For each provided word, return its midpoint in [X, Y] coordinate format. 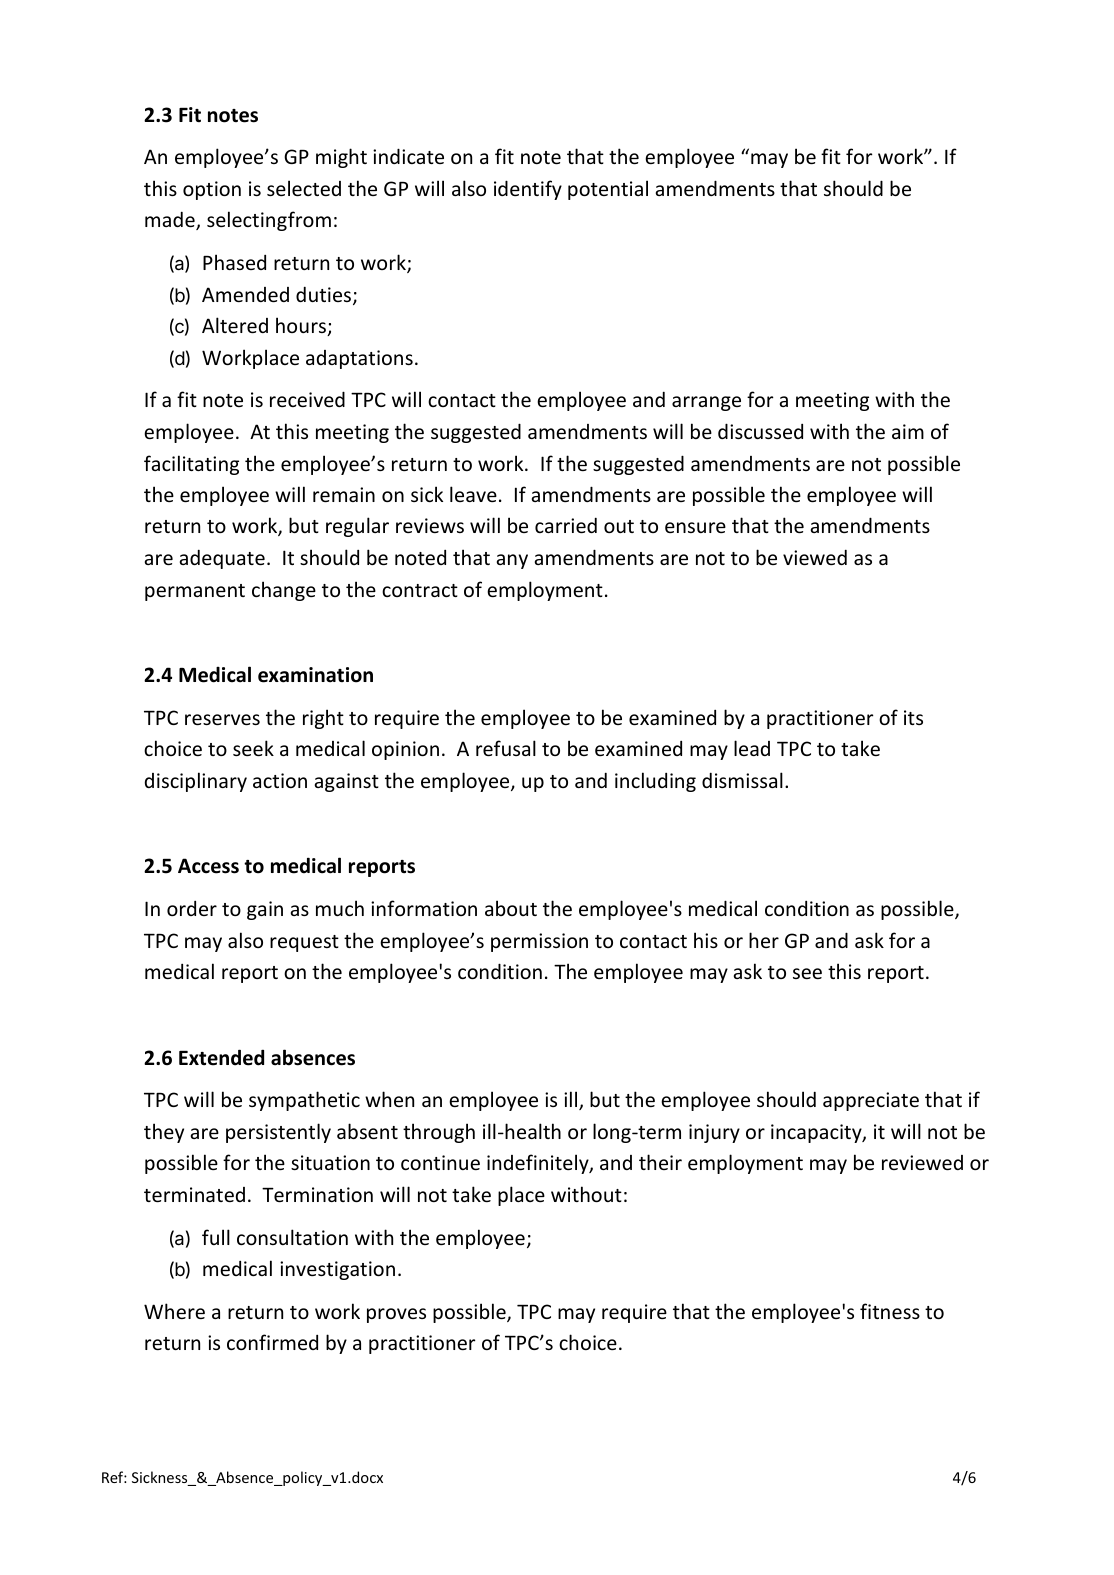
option [212, 190]
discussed [760, 431]
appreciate [871, 1101]
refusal [506, 748]
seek [253, 748]
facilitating [191, 465]
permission [539, 942]
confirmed [272, 1342]
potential [608, 190]
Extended [221, 1057]
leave [473, 494]
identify [528, 190]
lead [752, 748]
